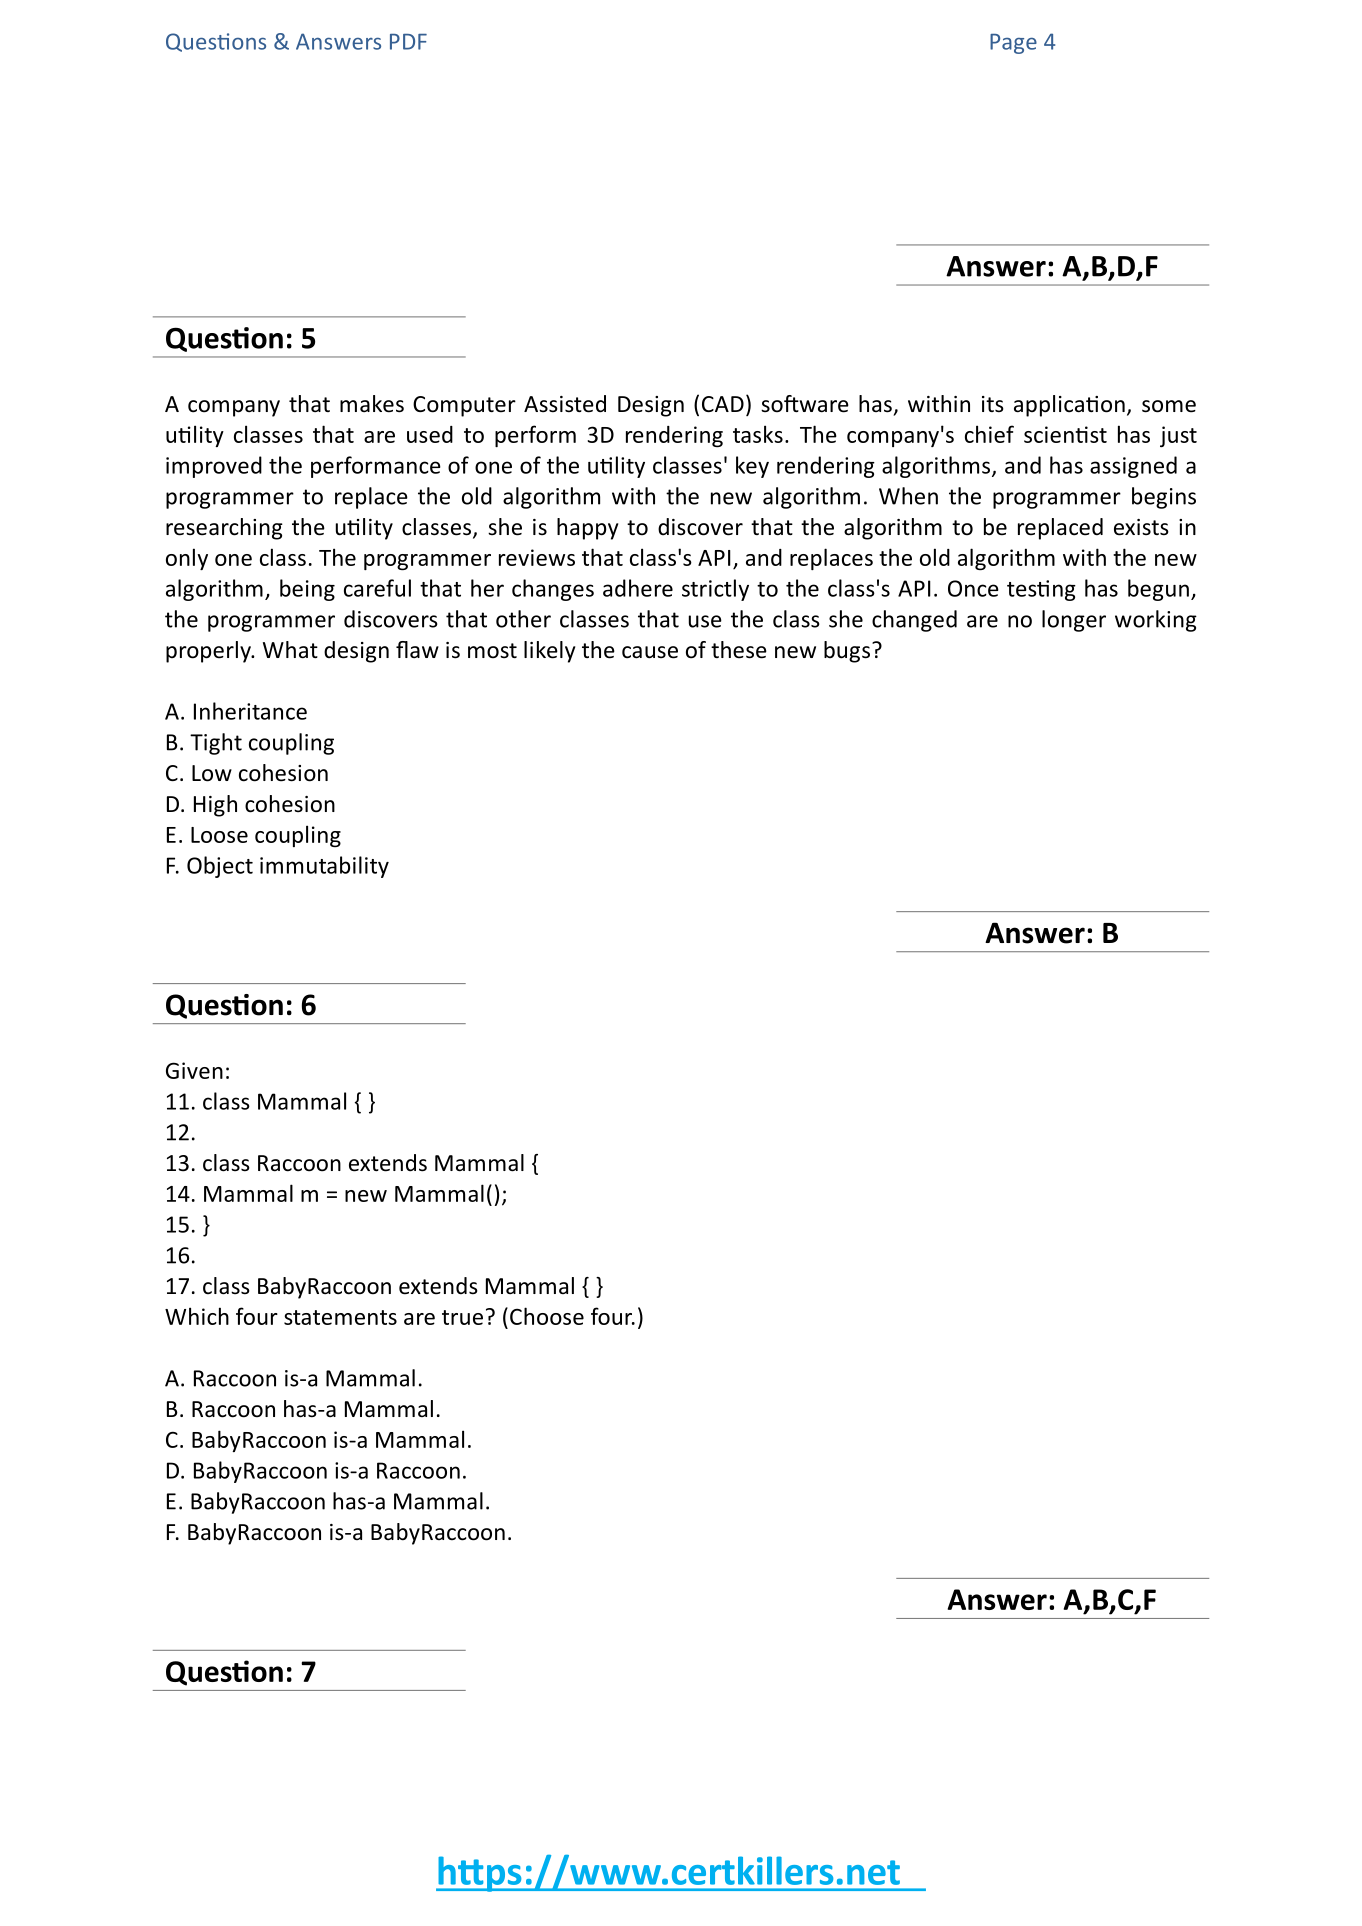  What do you see at coordinates (408, 42) in the screenshot?
I see `PDF` at bounding box center [408, 42].
